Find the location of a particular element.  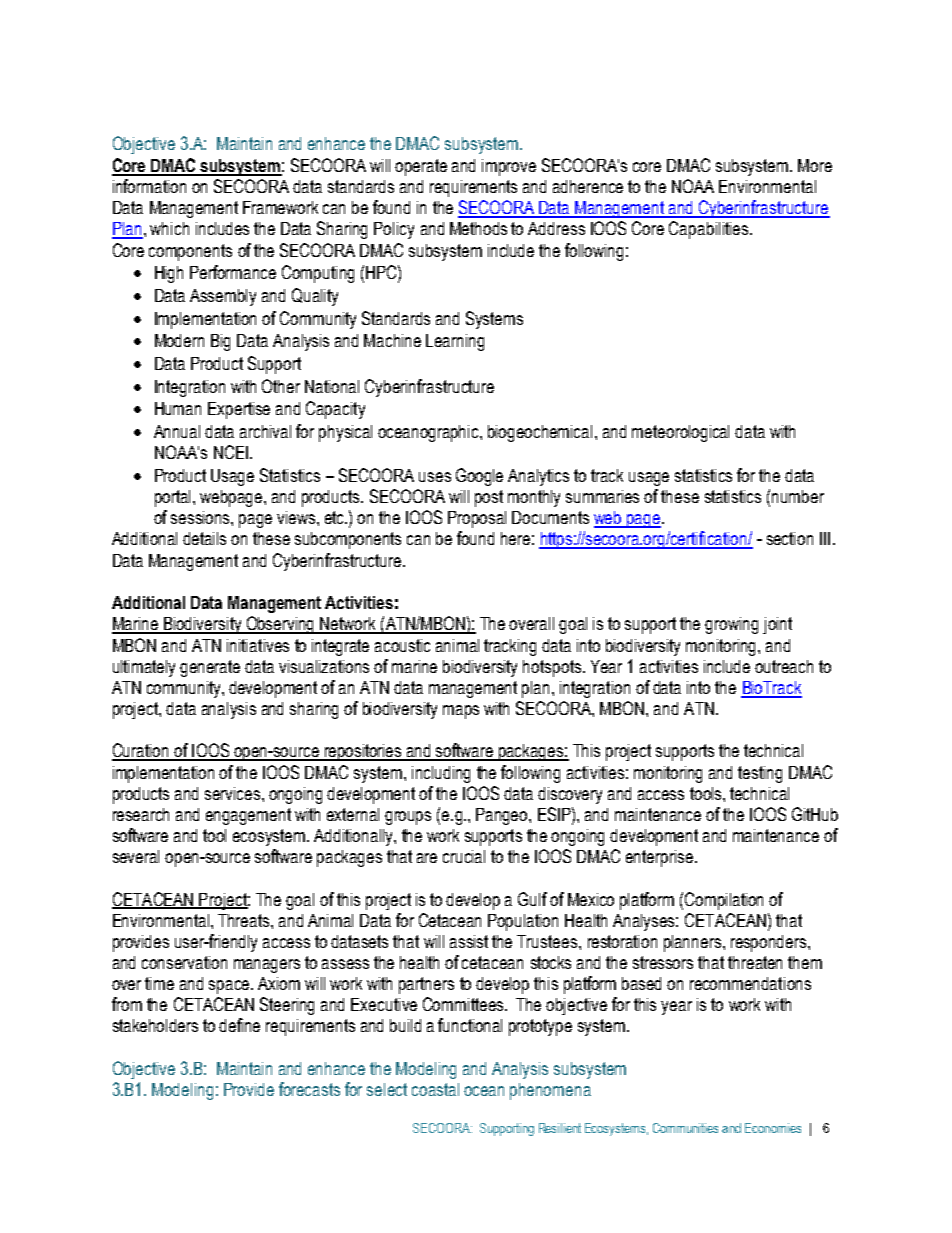

Economies is located at coordinates (773, 1128).
